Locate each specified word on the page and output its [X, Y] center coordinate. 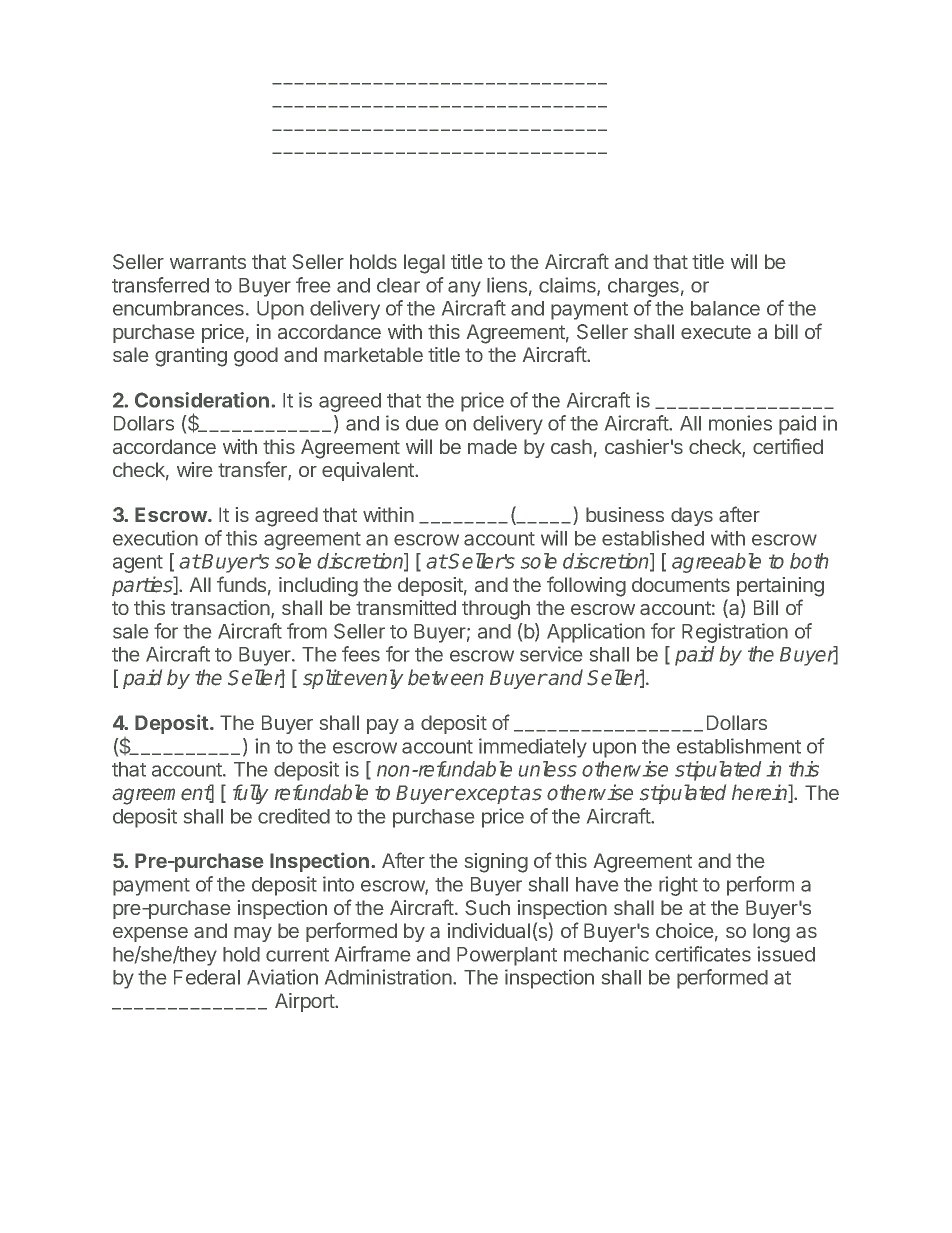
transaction [220, 607]
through [496, 610]
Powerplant [507, 956]
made [492, 446]
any [464, 289]
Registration [735, 633]
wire [195, 469]
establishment [739, 746]
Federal [207, 977]
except [487, 795]
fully [250, 794]
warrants [208, 262]
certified [788, 446]
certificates [703, 954]
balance [725, 308]
